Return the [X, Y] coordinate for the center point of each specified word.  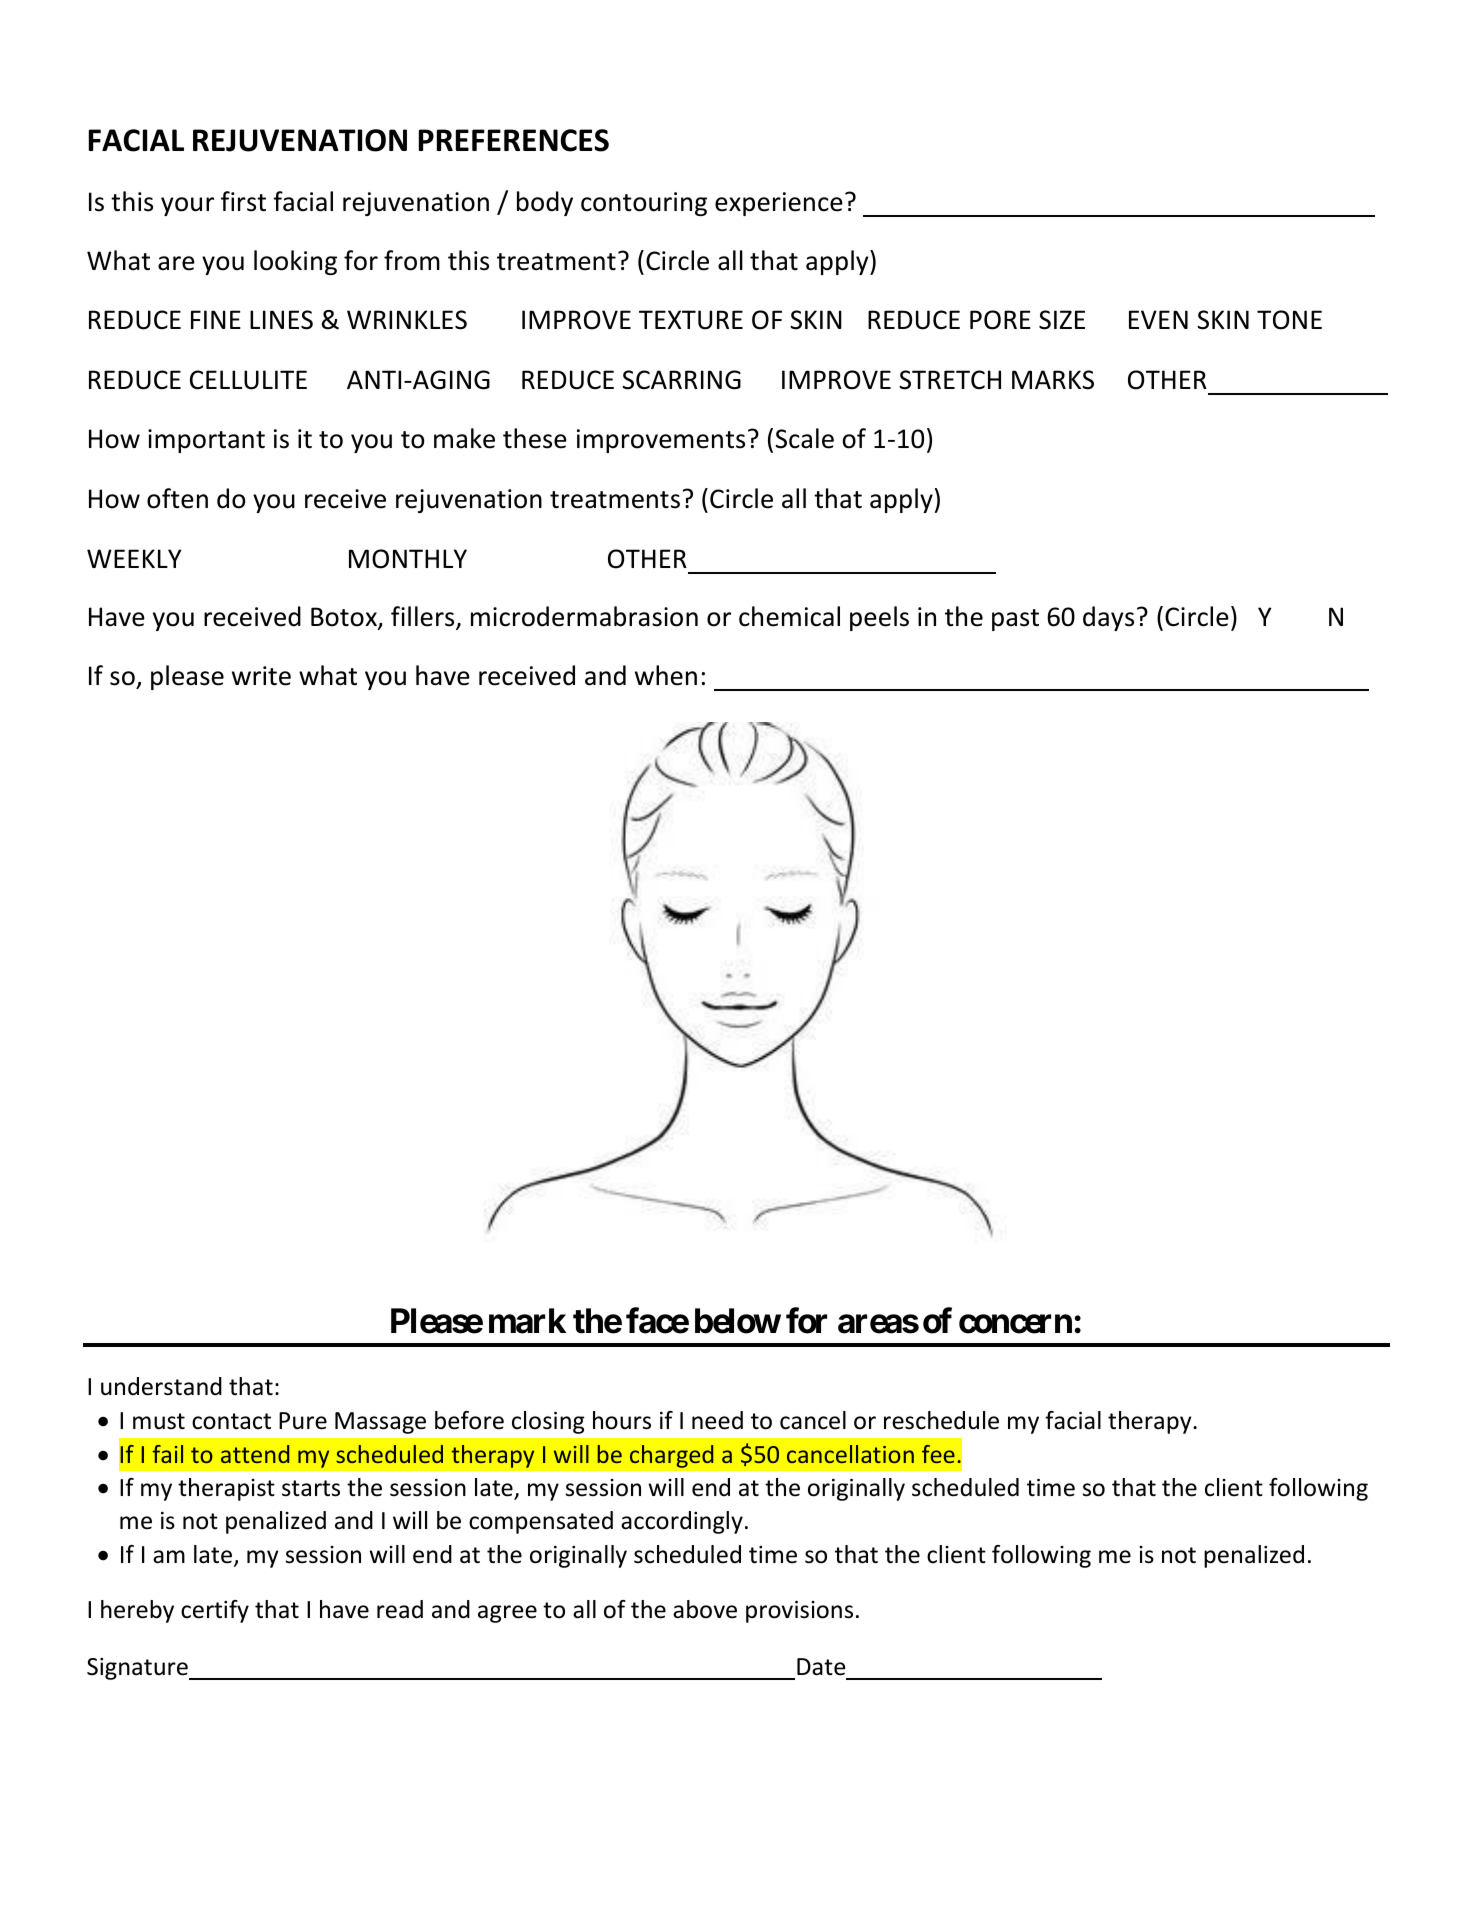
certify [215, 1611]
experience [779, 204]
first [243, 201]
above [705, 1609]
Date [821, 1667]
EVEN [1158, 319]
